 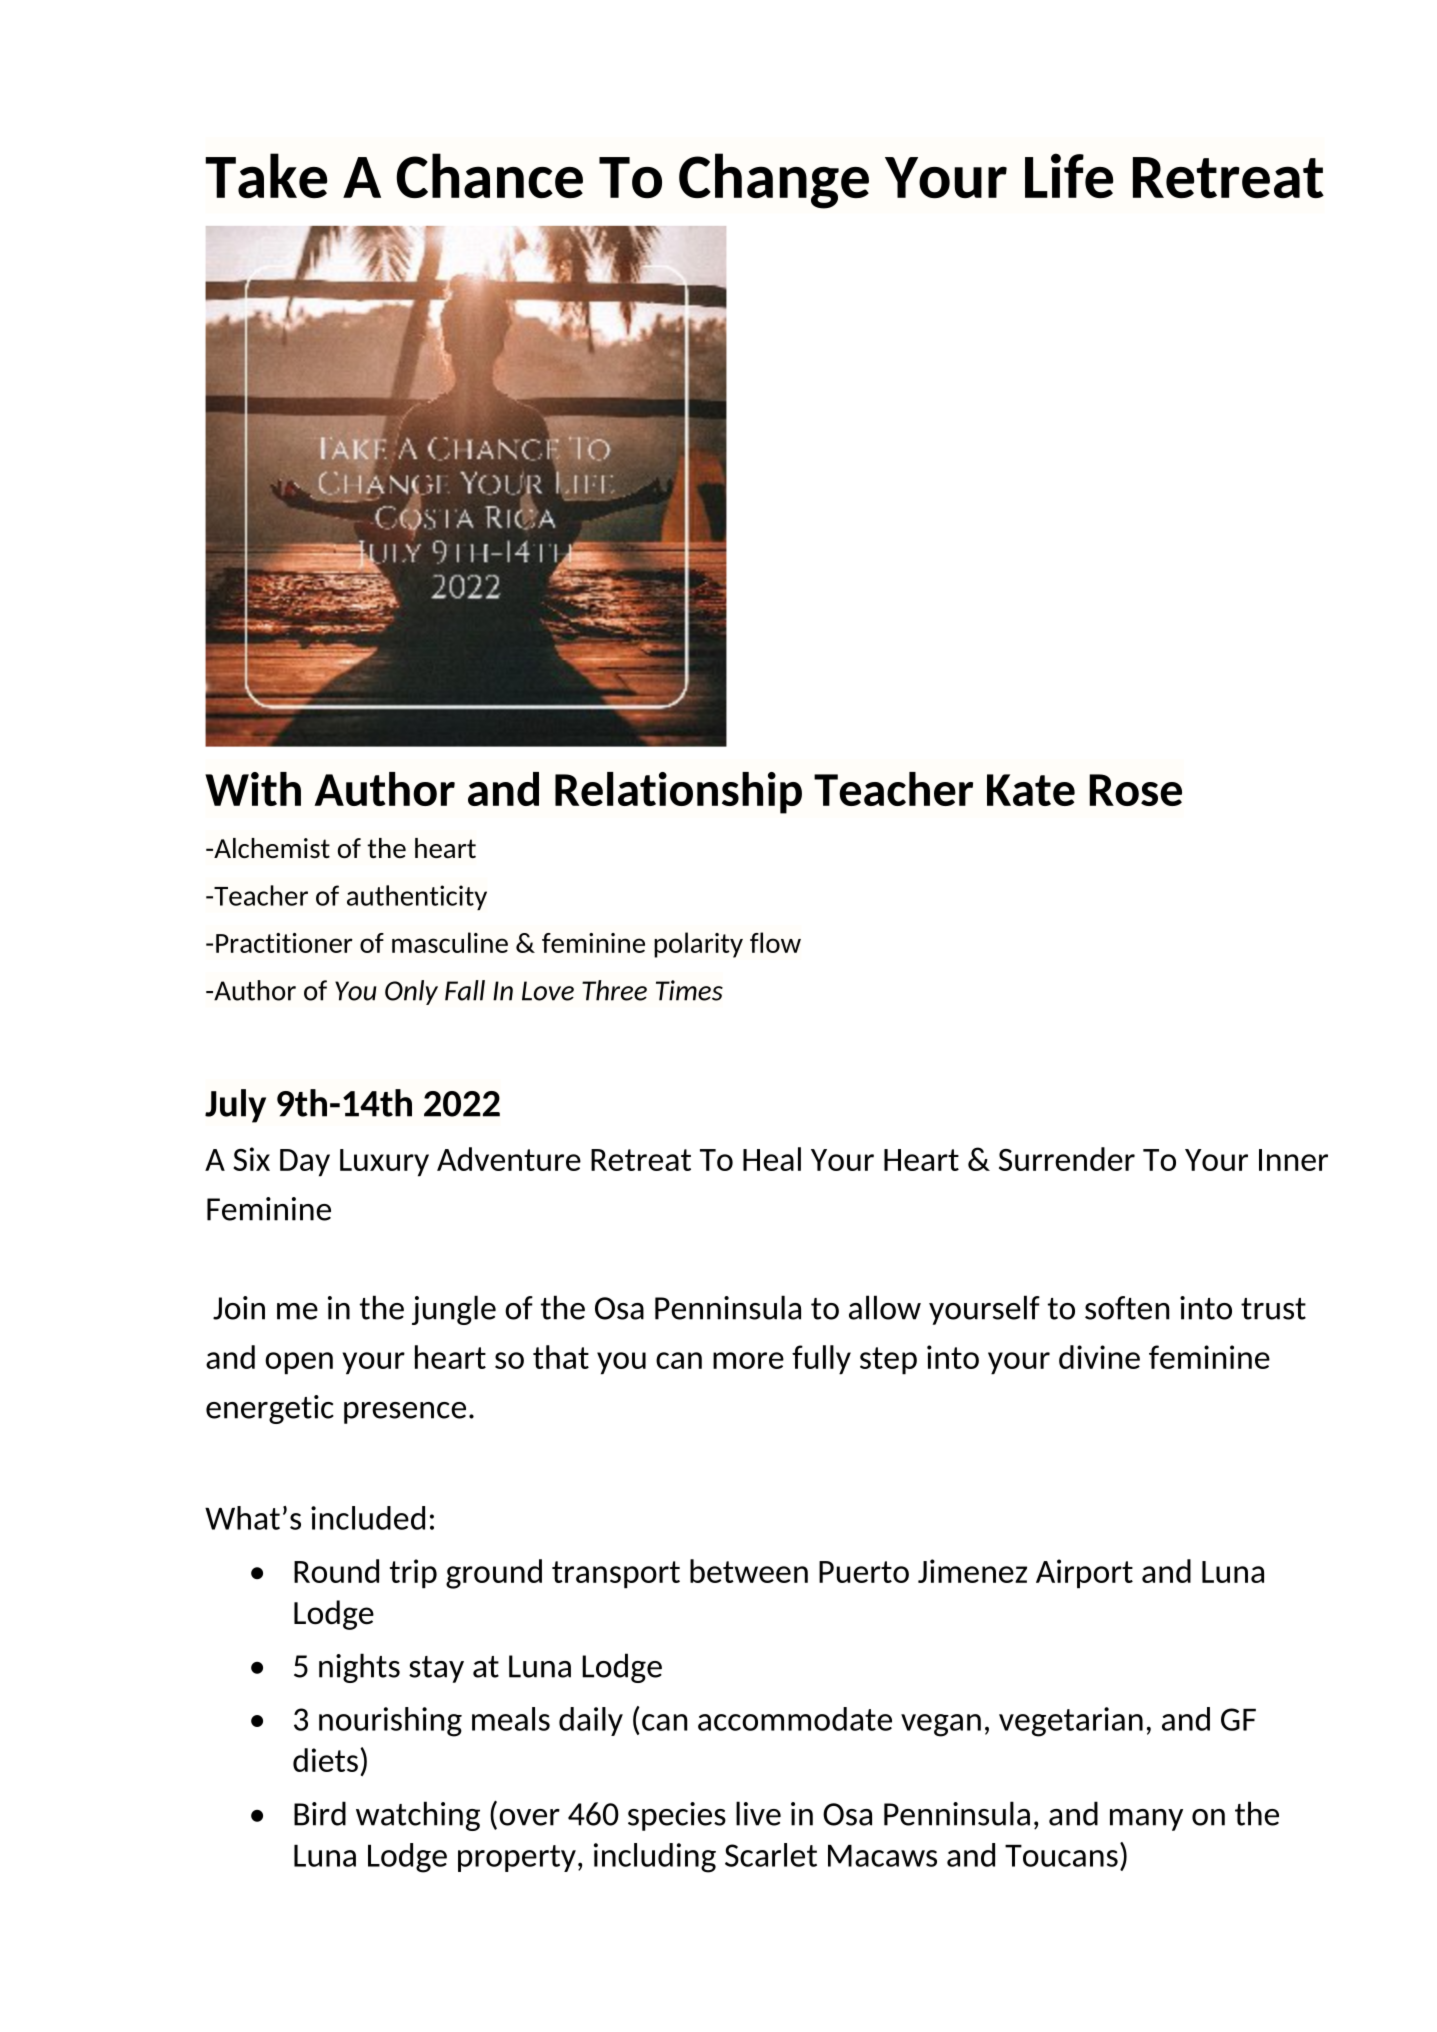 What do you see at coordinates (1069, 175) in the screenshot?
I see `Life` at bounding box center [1069, 175].
